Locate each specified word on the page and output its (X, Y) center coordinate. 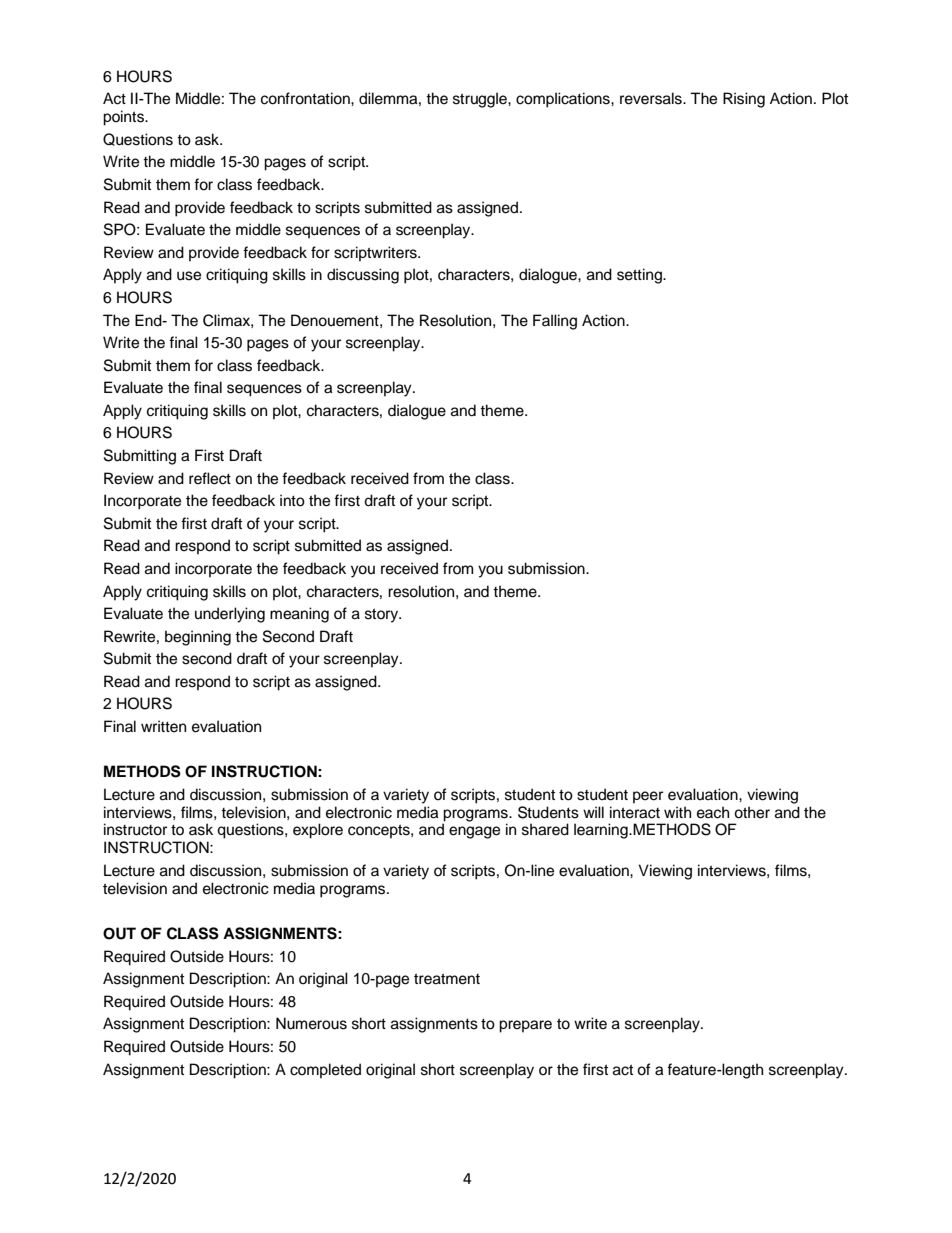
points (124, 118)
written (163, 726)
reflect (210, 478)
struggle (481, 100)
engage (474, 832)
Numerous (311, 1023)
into (292, 500)
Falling (555, 322)
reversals (652, 98)
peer (648, 797)
